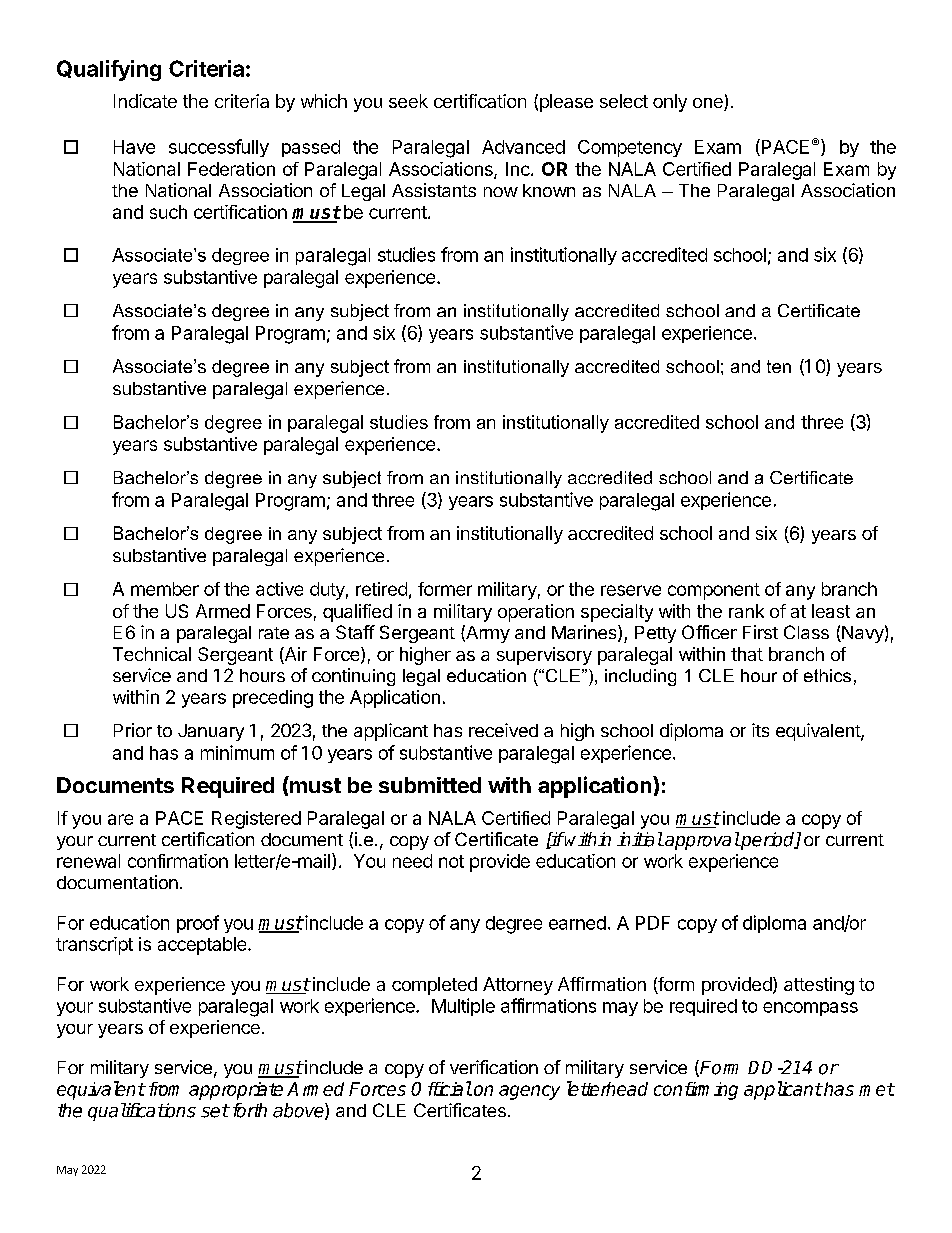  Describe the element at coordinates (236, 1091) in the screenshot. I see `appropriate` at that location.
